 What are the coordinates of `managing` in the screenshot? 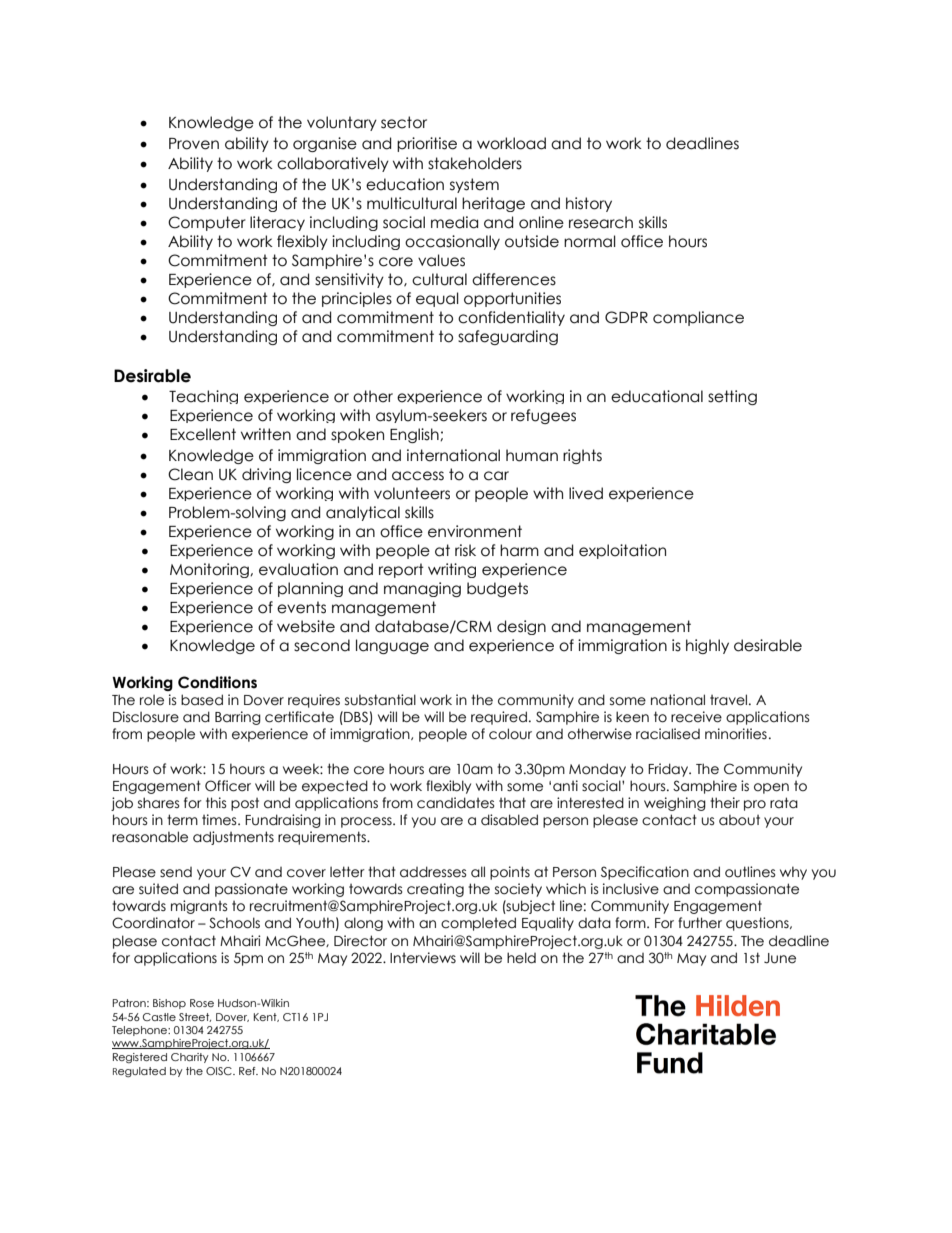 It's located at (422, 589).
